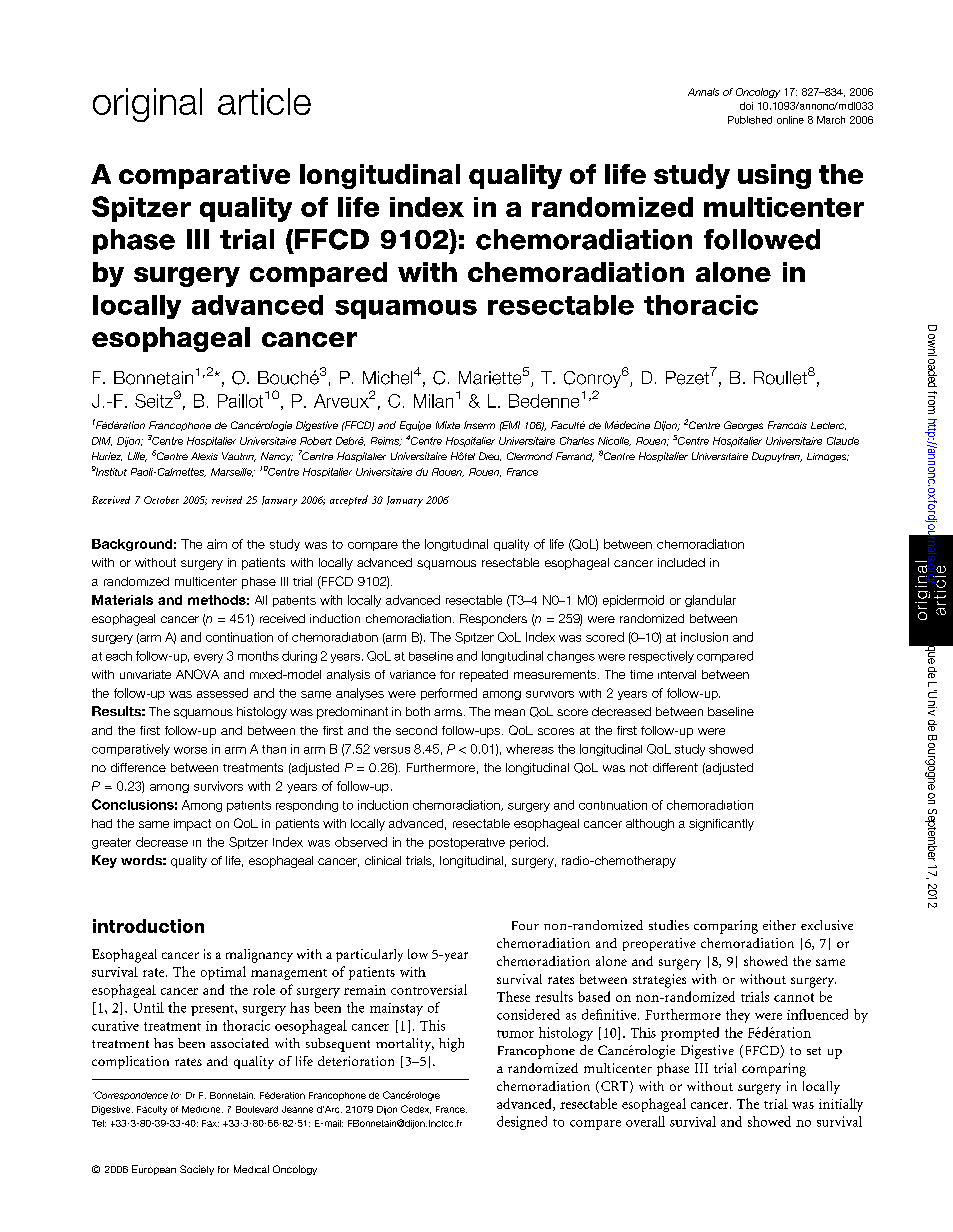  What do you see at coordinates (522, 1123) in the screenshot?
I see `designed` at bounding box center [522, 1123].
